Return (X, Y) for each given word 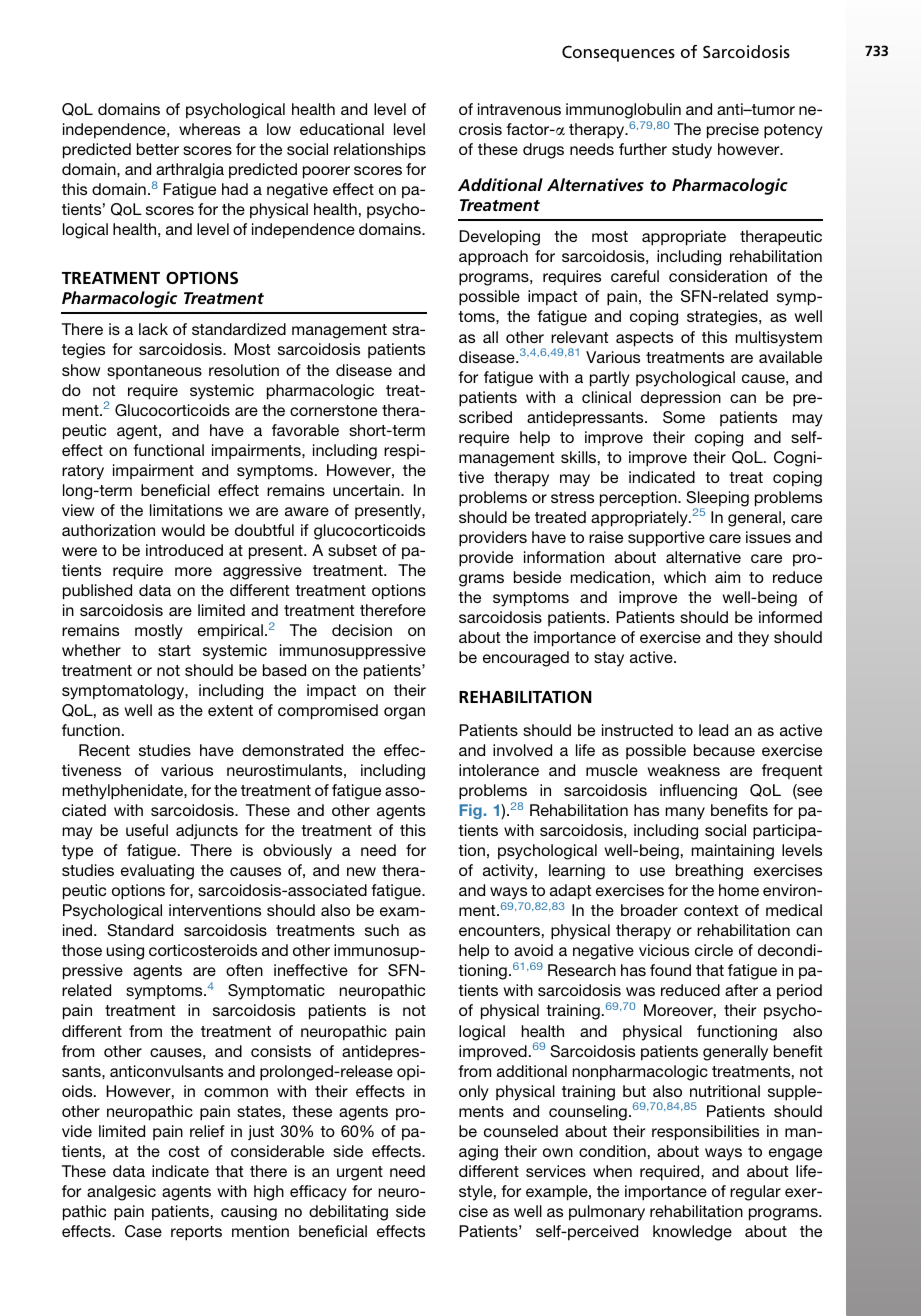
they (753, 639)
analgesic (121, 1193)
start (174, 650)
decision (362, 630)
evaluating (157, 872)
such (382, 930)
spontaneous (154, 372)
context (711, 910)
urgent (360, 1173)
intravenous (519, 109)
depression (681, 399)
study (692, 151)
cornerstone (333, 410)
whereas (209, 129)
